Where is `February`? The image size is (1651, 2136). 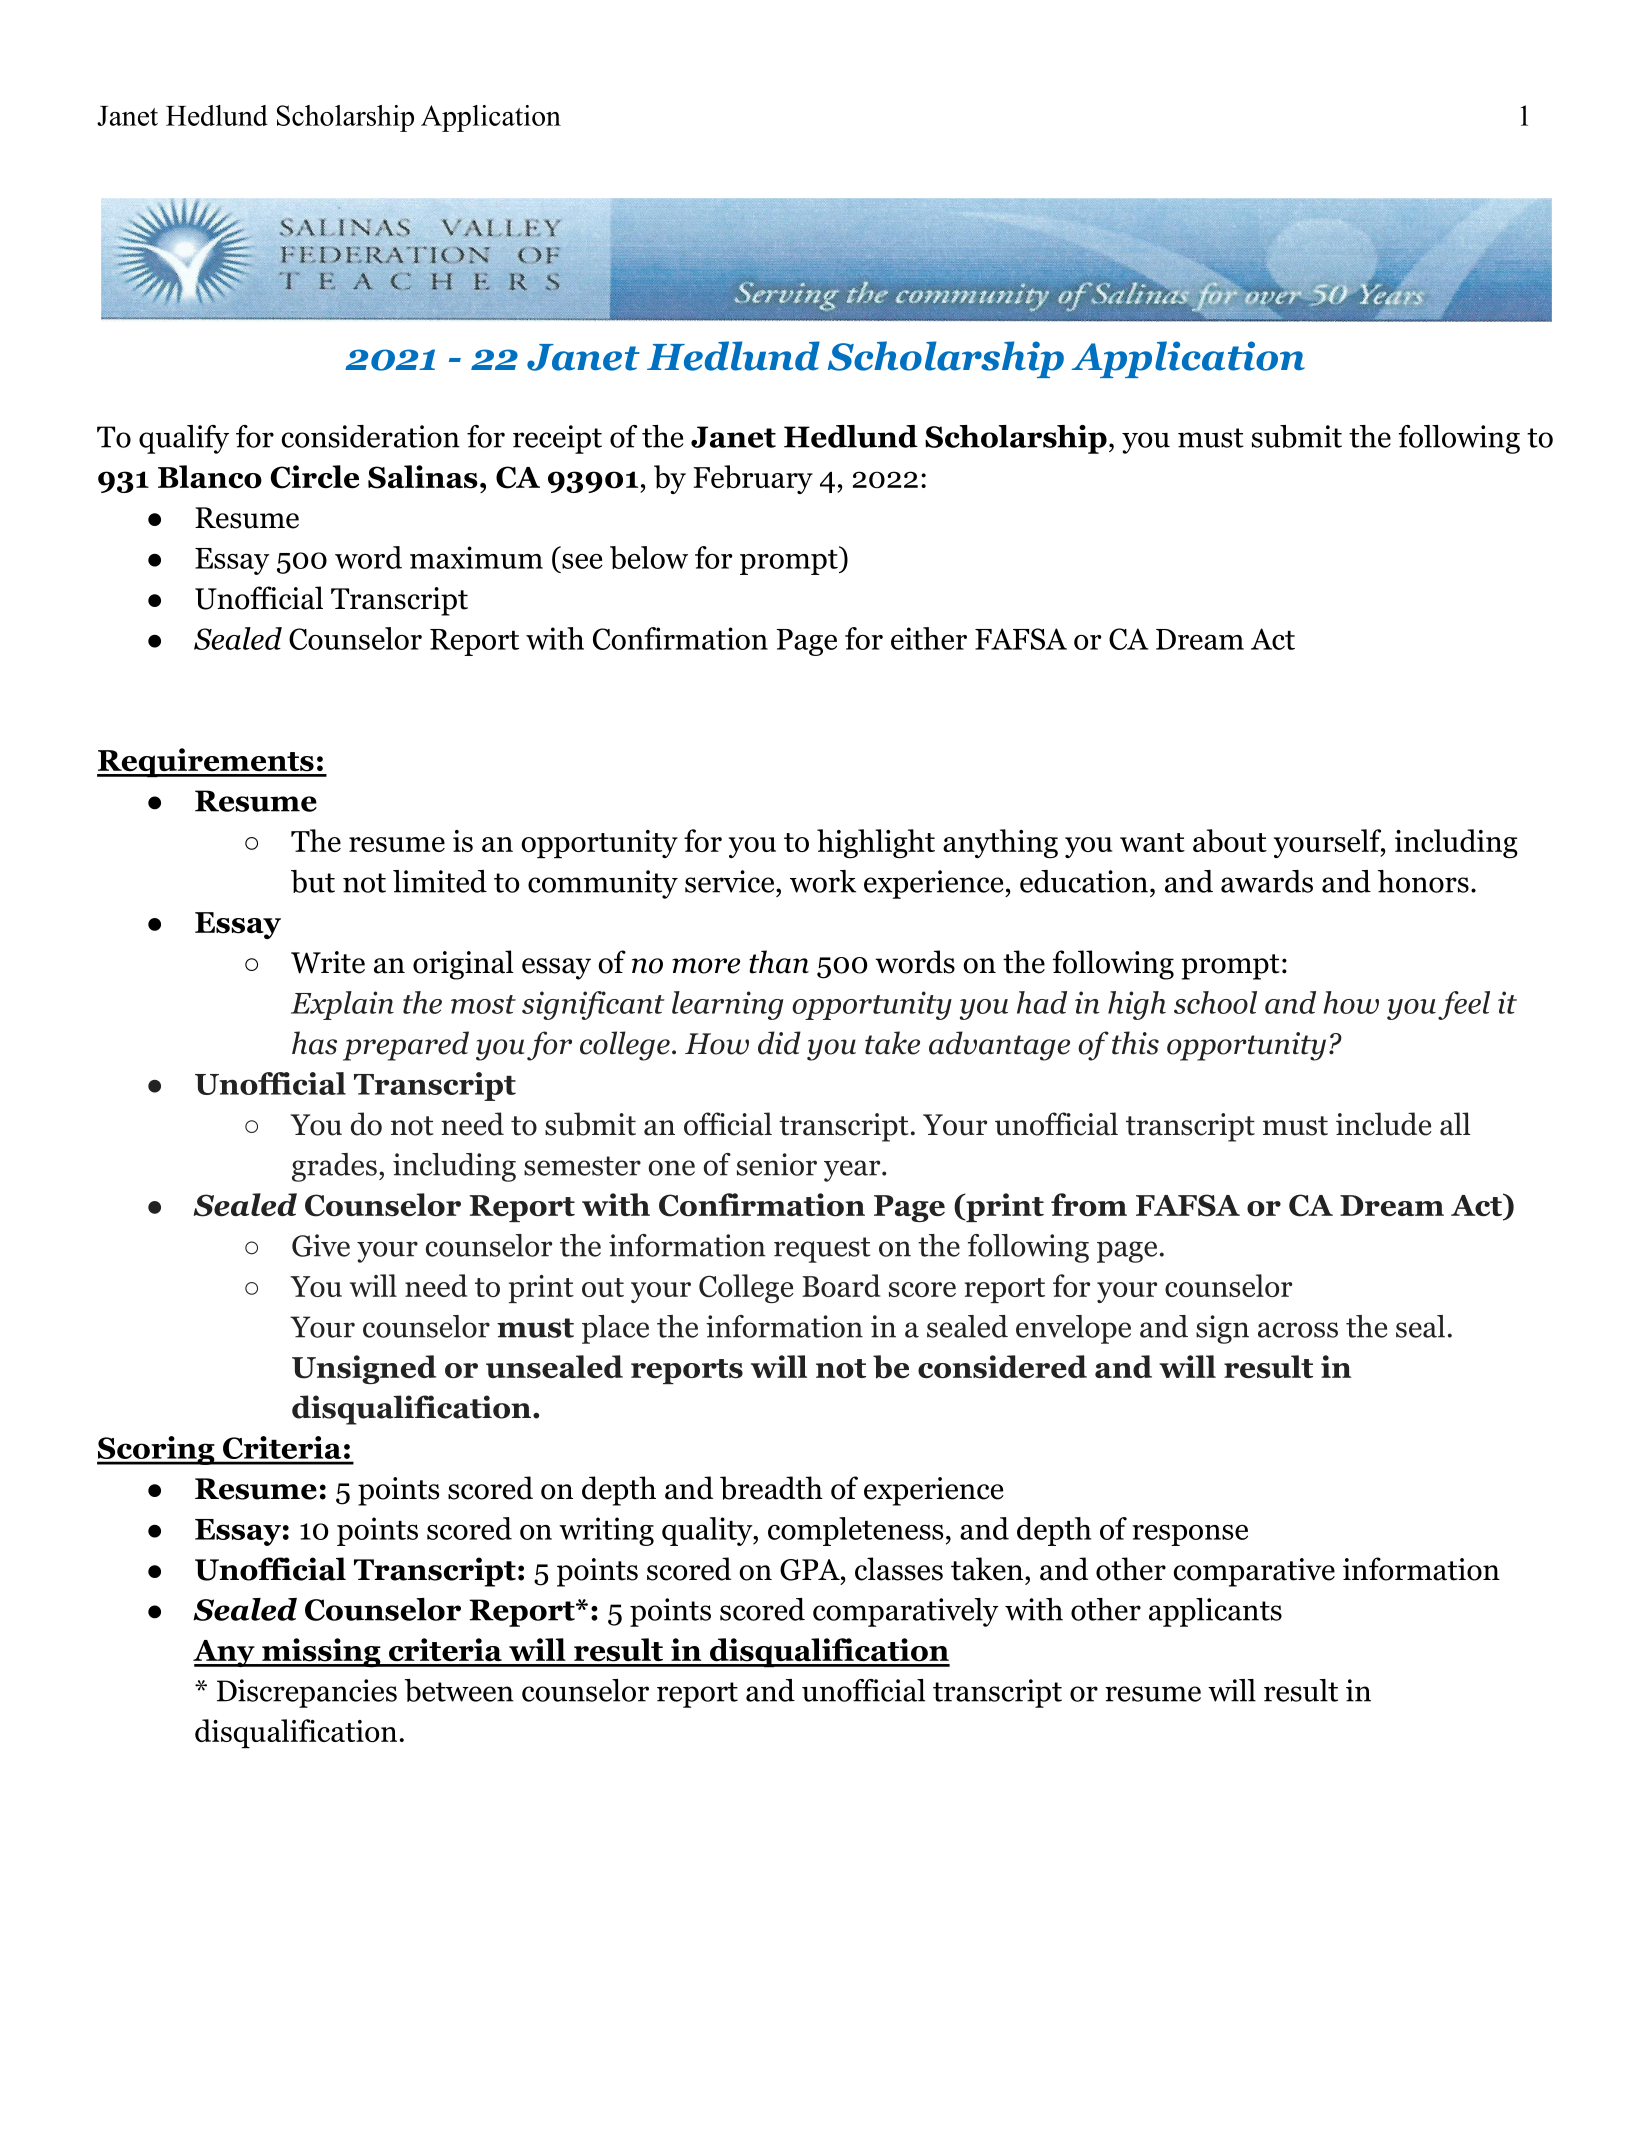
February is located at coordinates (753, 479).
